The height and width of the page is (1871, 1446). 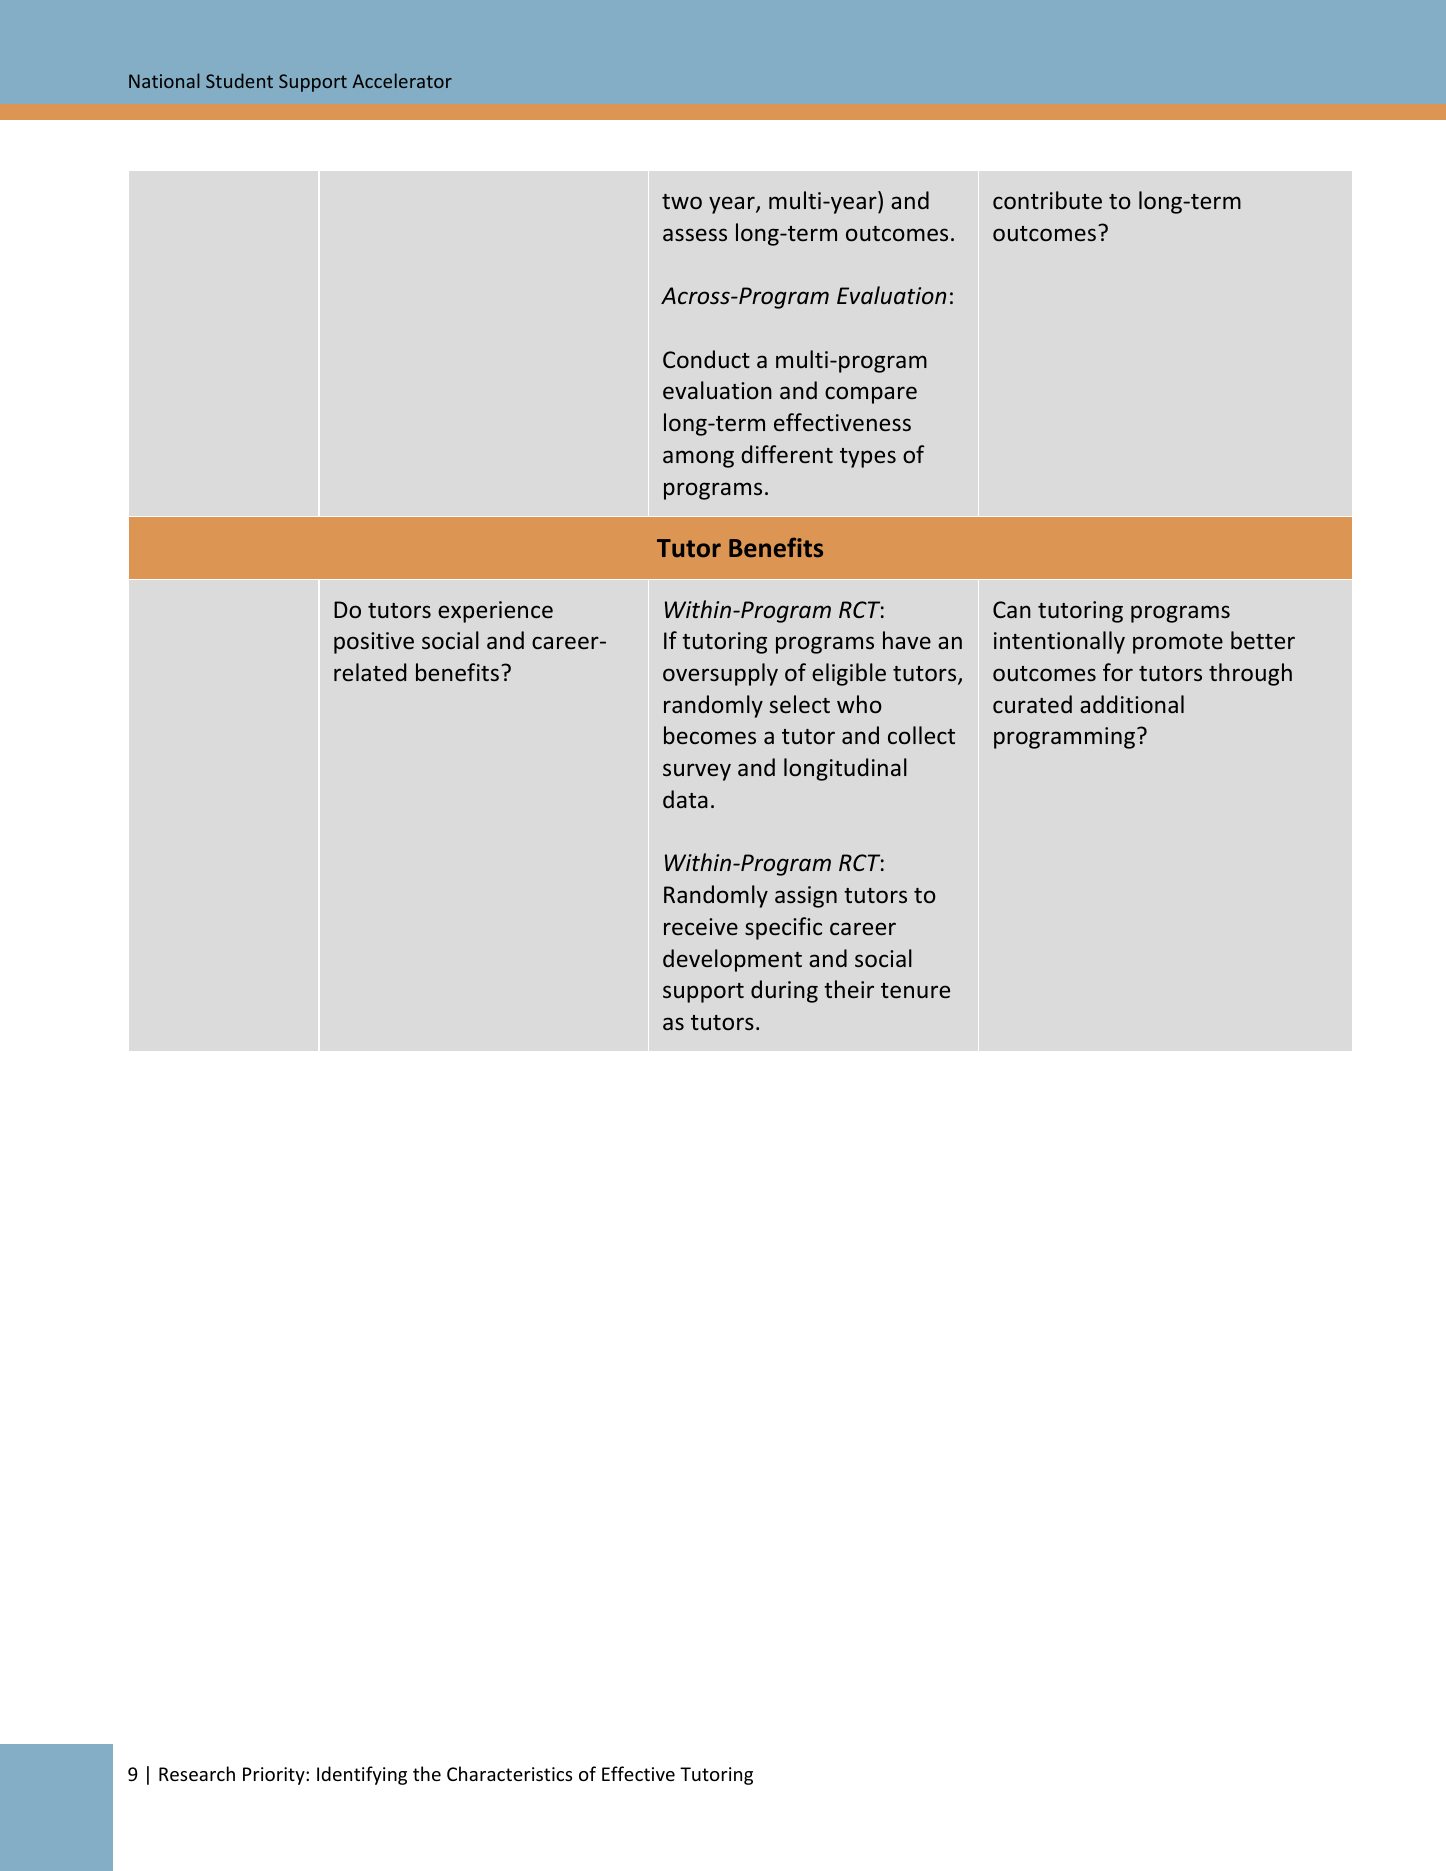 What do you see at coordinates (374, 643) in the page?
I see `positive` at bounding box center [374, 643].
